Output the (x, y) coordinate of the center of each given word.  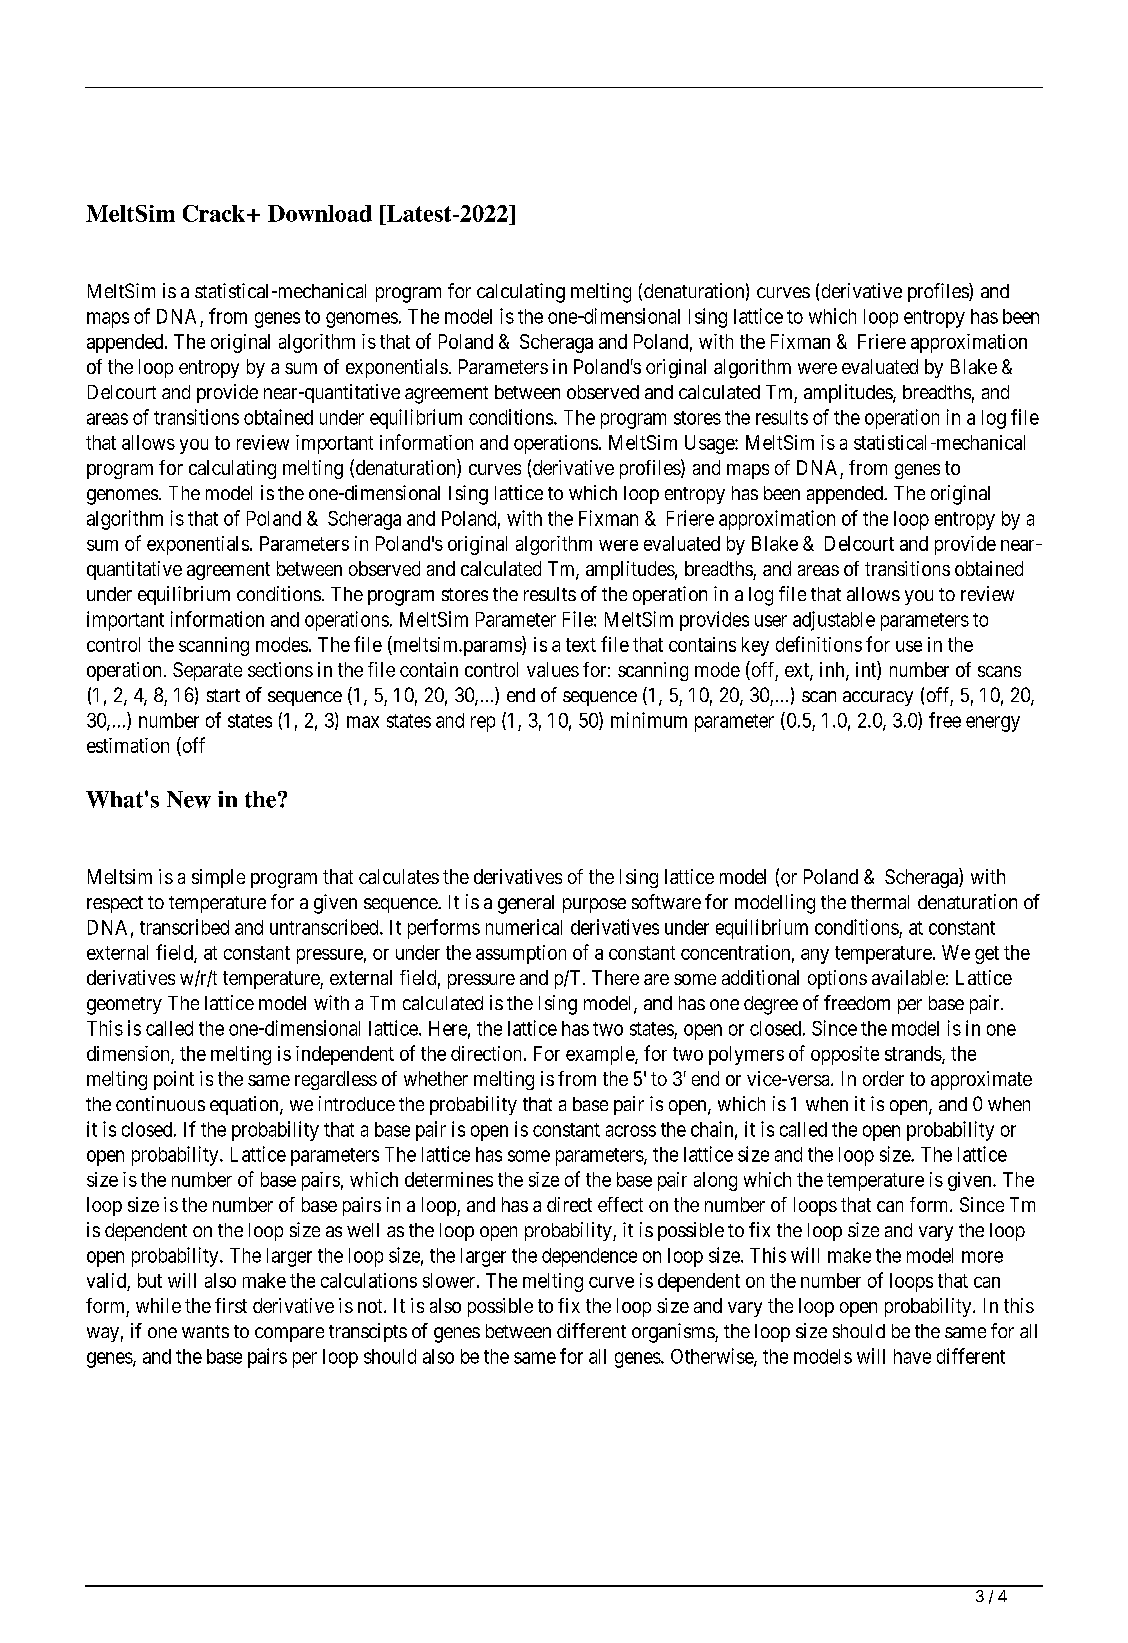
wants (205, 1331)
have (912, 1356)
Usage (710, 444)
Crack (215, 213)
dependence (589, 1257)
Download (320, 213)
